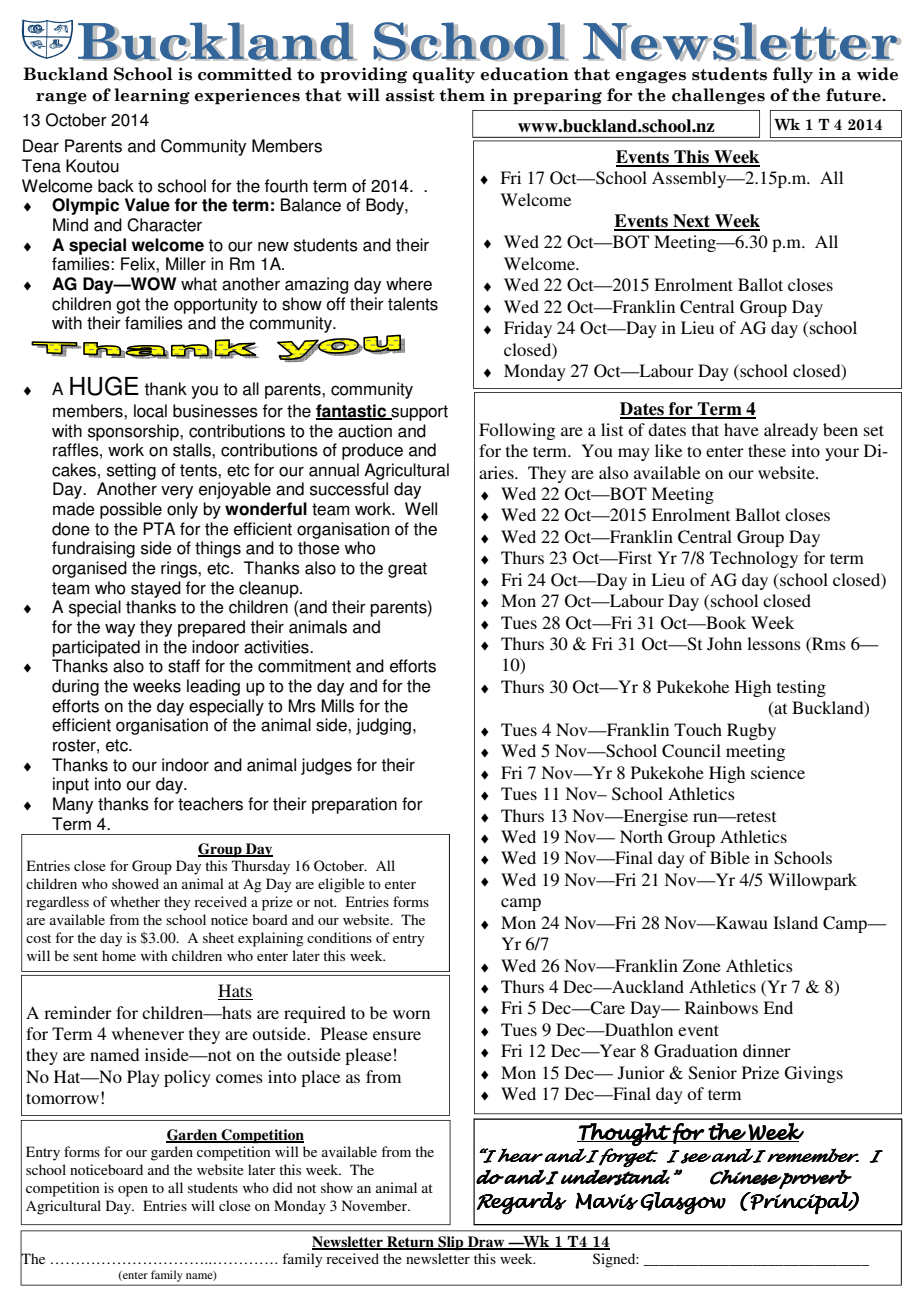 This page has width=924, height=1308. I want to click on them, so click(462, 95).
